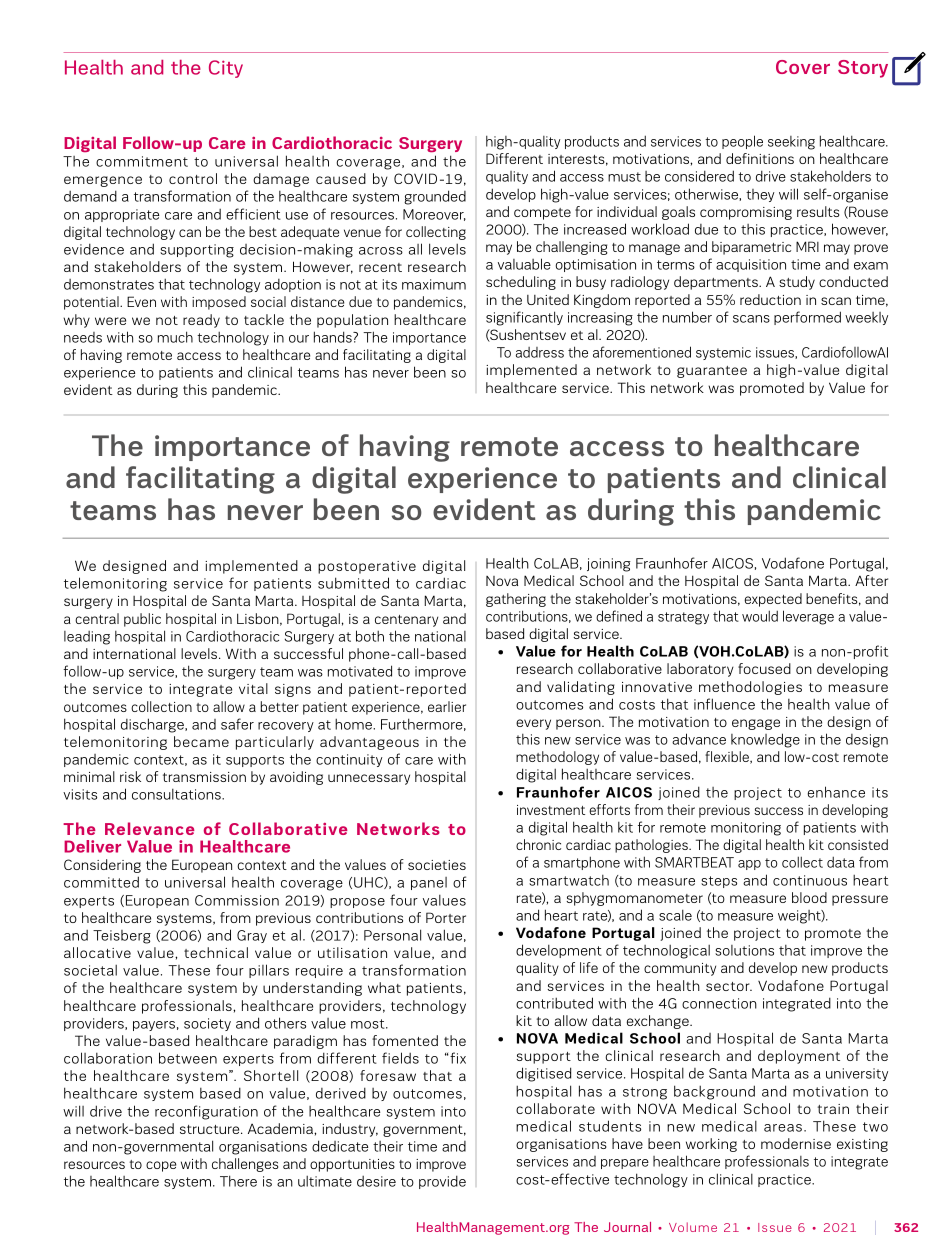 The image size is (952, 1251). Describe the element at coordinates (226, 69) in the screenshot. I see `City` at that location.
